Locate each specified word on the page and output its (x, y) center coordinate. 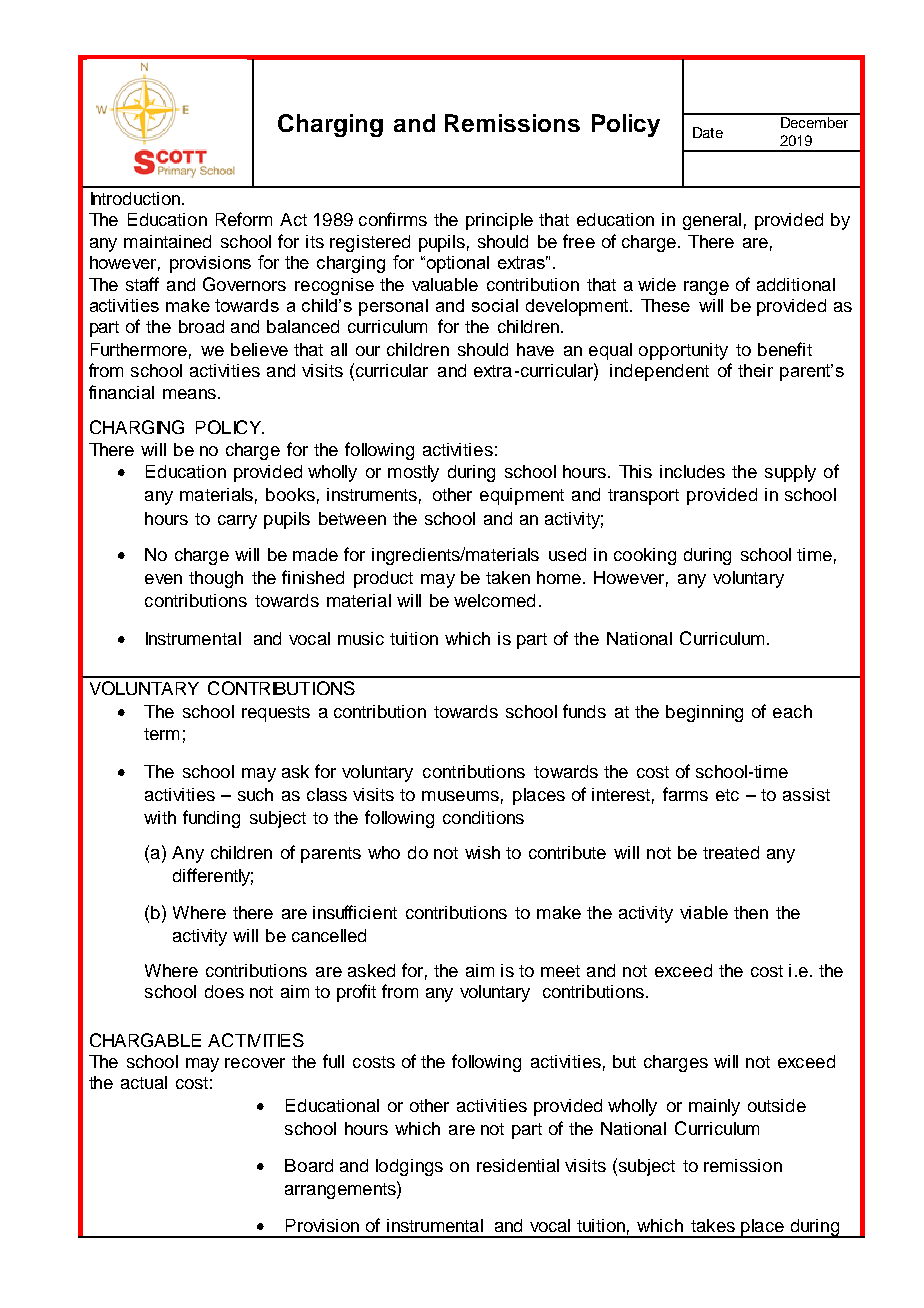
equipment (522, 496)
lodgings (409, 1167)
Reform (244, 219)
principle (499, 221)
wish (482, 852)
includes (692, 471)
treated (731, 852)
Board (309, 1165)
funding (211, 819)
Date (708, 132)
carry (237, 522)
